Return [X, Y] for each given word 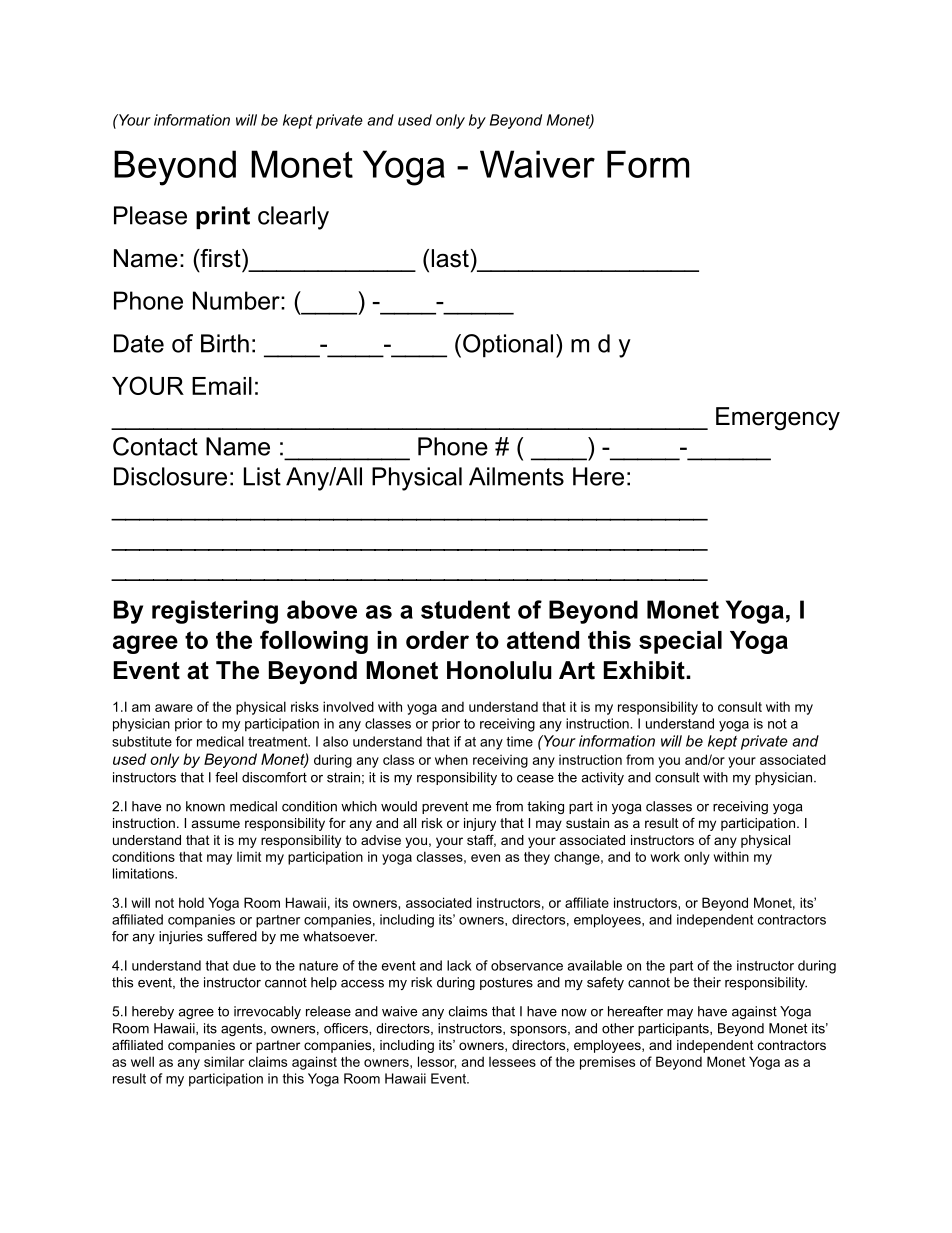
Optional [508, 346]
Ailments [516, 476]
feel [226, 777]
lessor [437, 1062]
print [223, 217]
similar [224, 1061]
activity [602, 778]
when [451, 759]
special [680, 642]
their [707, 982]
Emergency [778, 419]
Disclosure [170, 476]
